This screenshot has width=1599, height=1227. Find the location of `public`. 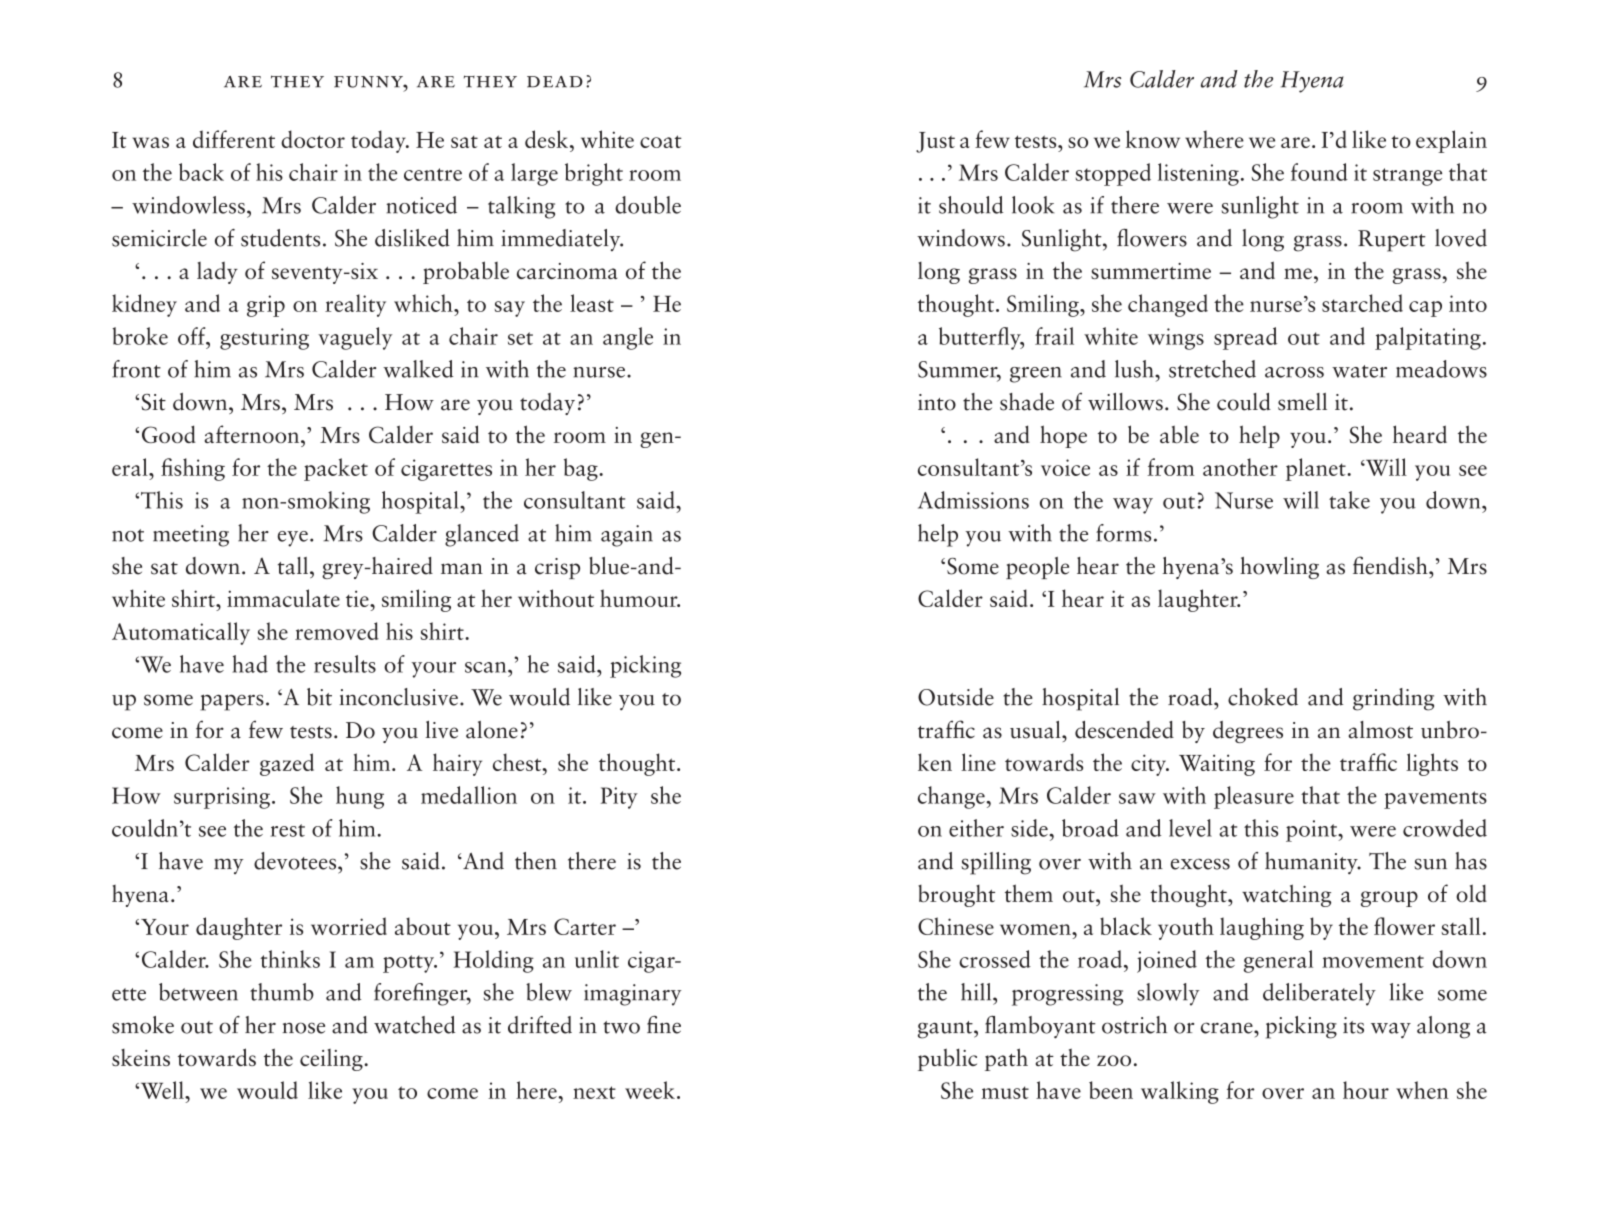

public is located at coordinates (947, 1059).
